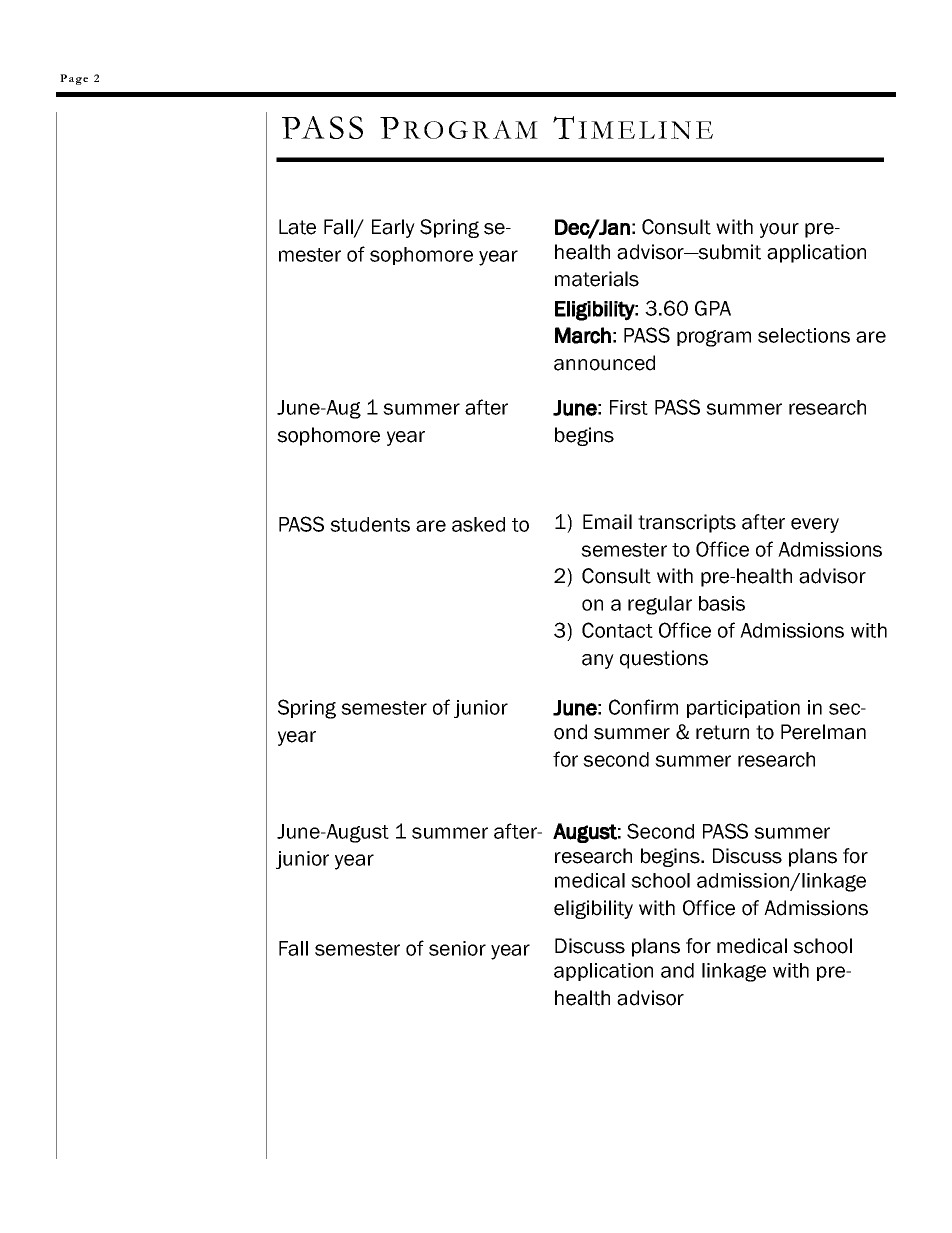 The image size is (952, 1233). Describe the element at coordinates (583, 335) in the screenshot. I see `March` at that location.
